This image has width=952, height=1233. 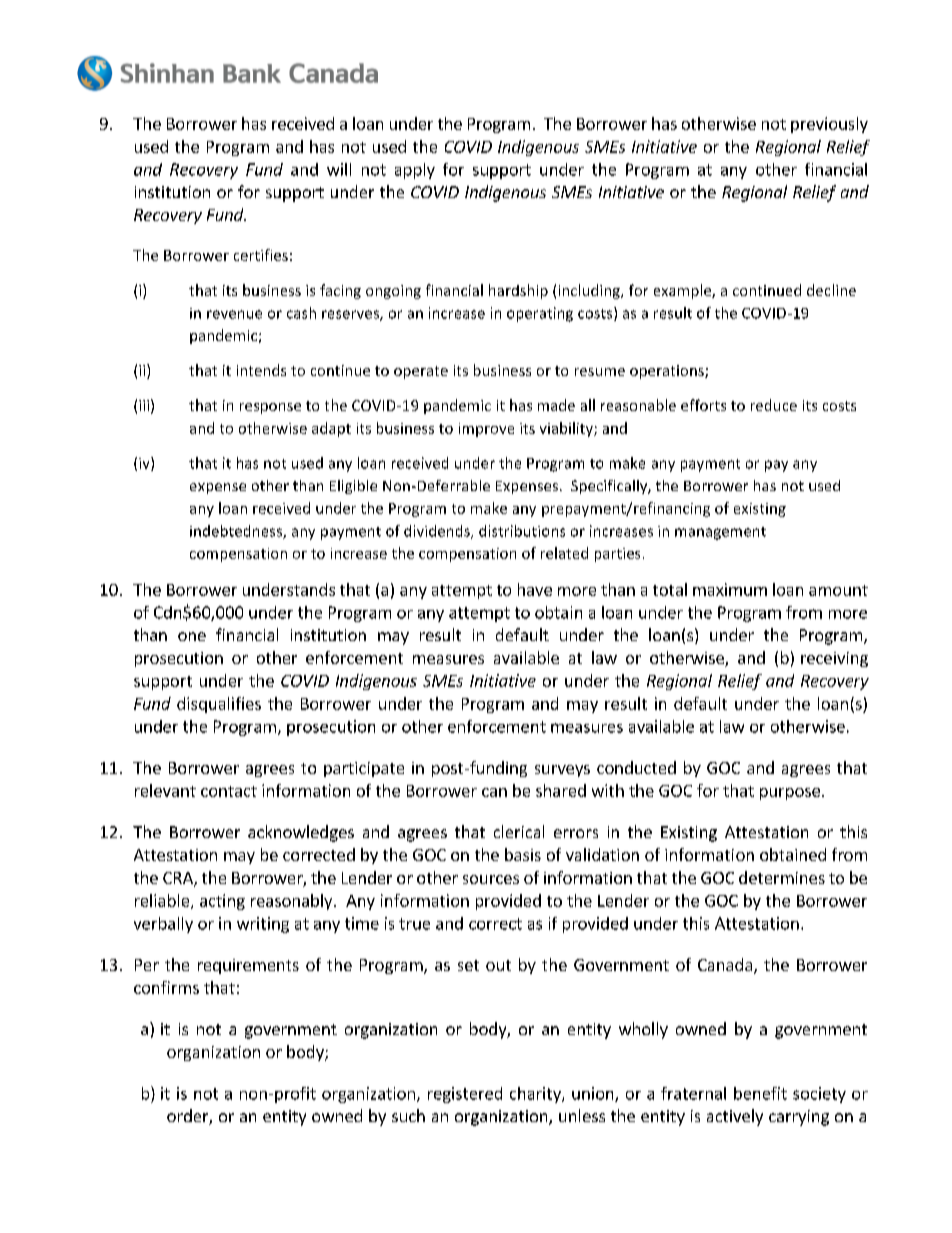 What do you see at coordinates (486, 430) in the image?
I see `improve` at bounding box center [486, 430].
